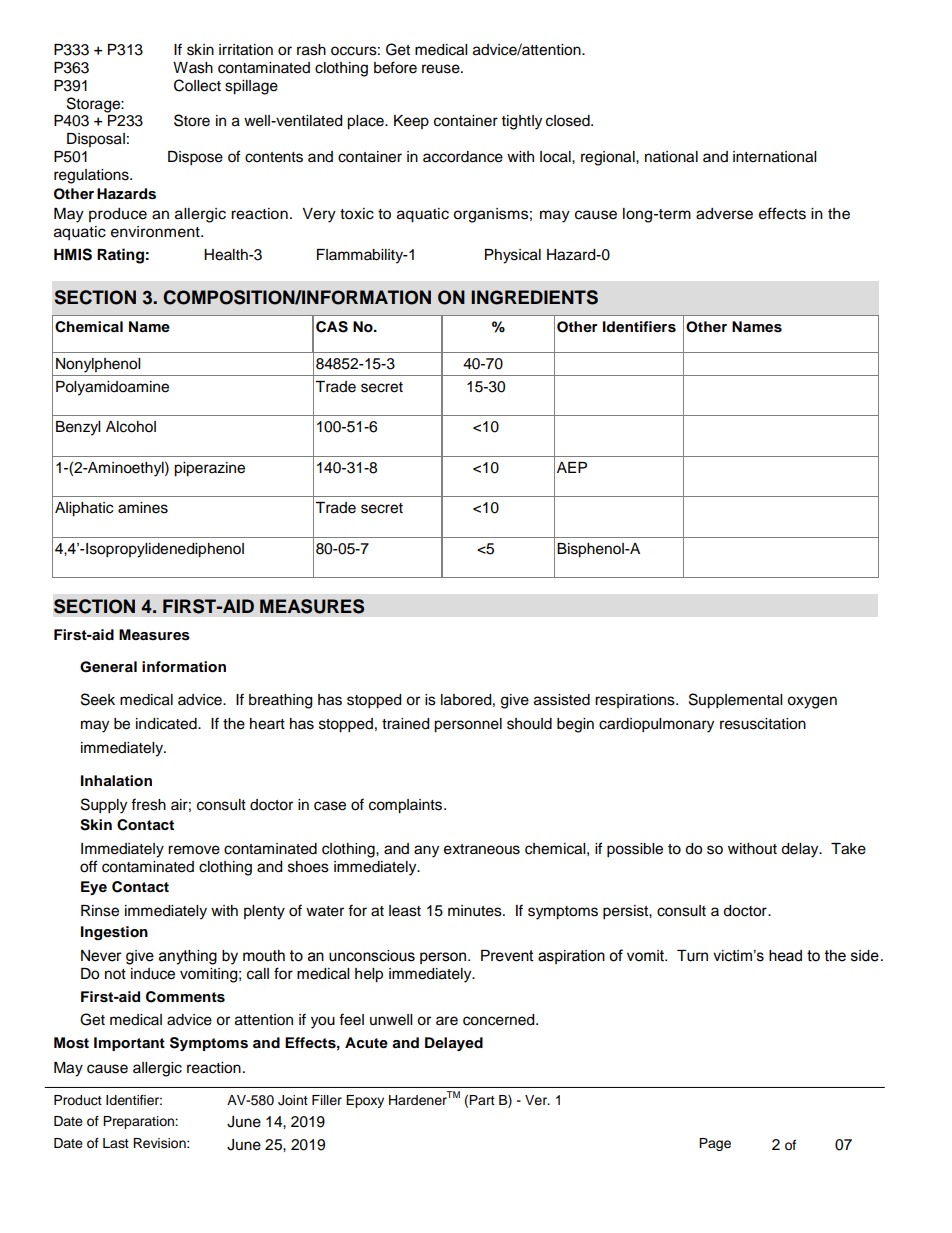 This page has height=1233, width=952. Describe the element at coordinates (482, 849) in the page. I see `extraneous` at that location.
